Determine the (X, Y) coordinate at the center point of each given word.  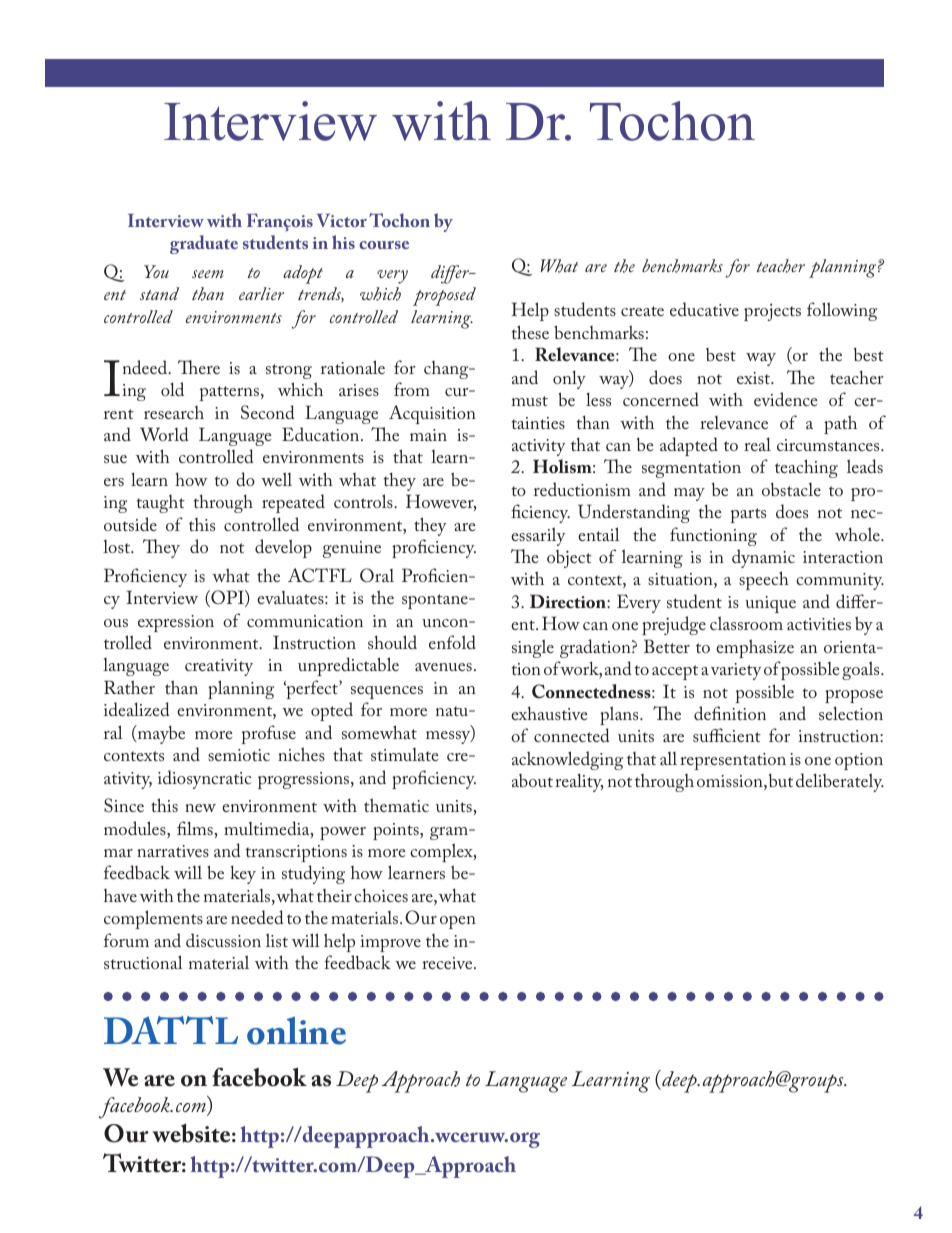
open (458, 922)
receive (448, 963)
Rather (129, 687)
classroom (746, 623)
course (384, 245)
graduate (204, 244)
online (296, 1030)
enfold (452, 642)
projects (772, 312)
